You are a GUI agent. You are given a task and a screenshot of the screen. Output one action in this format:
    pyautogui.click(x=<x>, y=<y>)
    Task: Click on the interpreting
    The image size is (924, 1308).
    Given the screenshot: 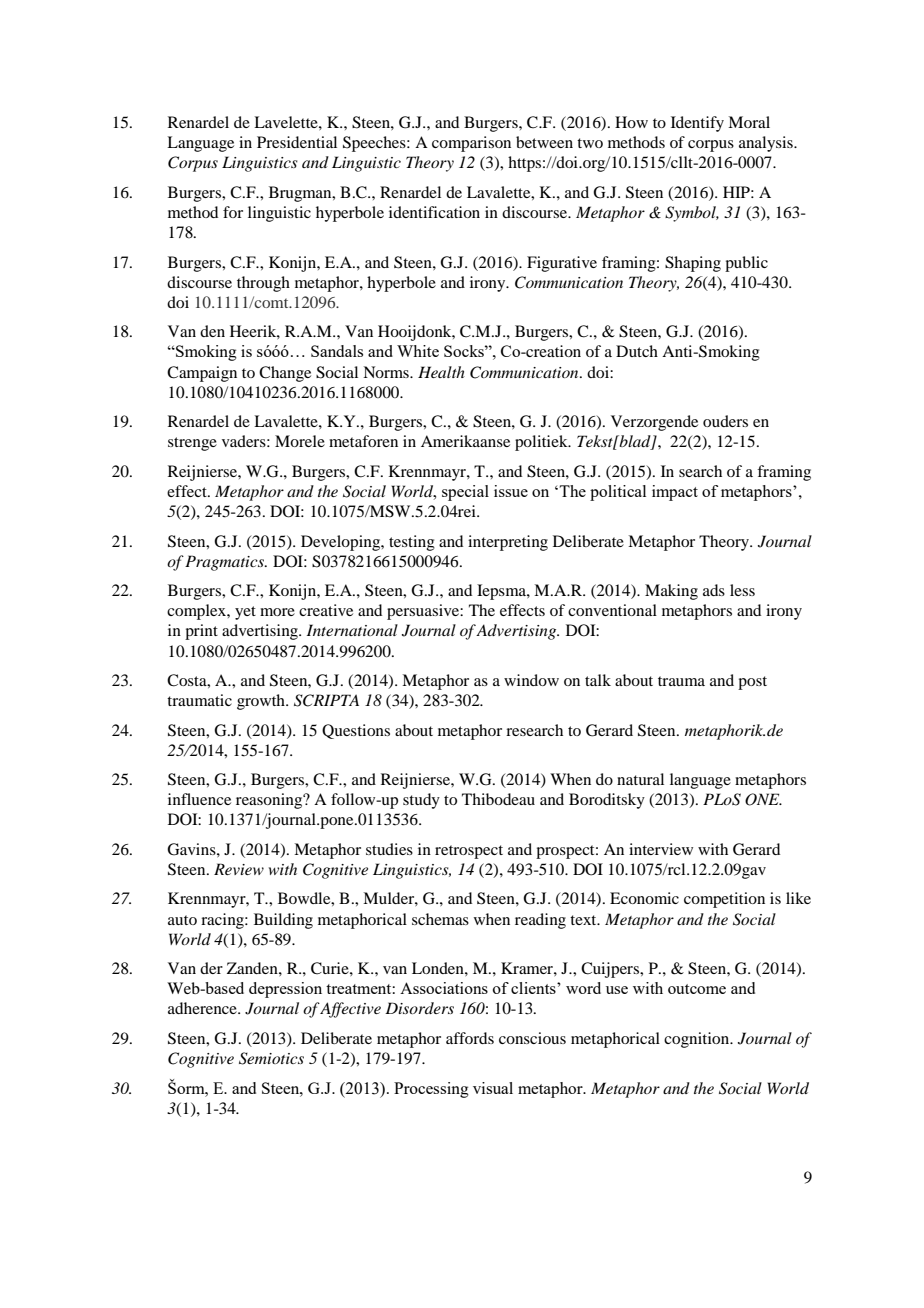 What is the action you would take?
    pyautogui.click(x=508, y=543)
